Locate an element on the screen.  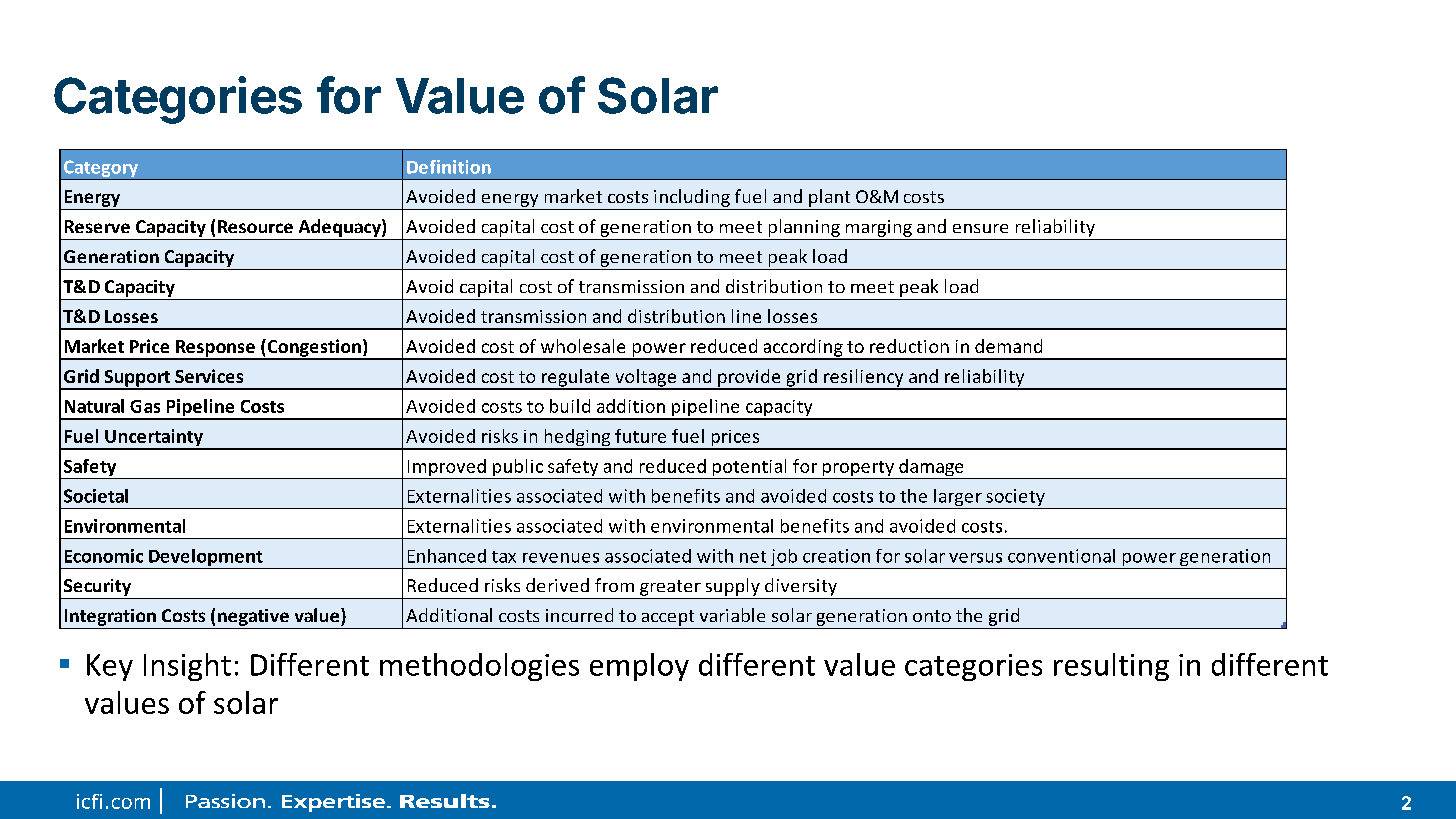
Insight is located at coordinates (187, 667).
